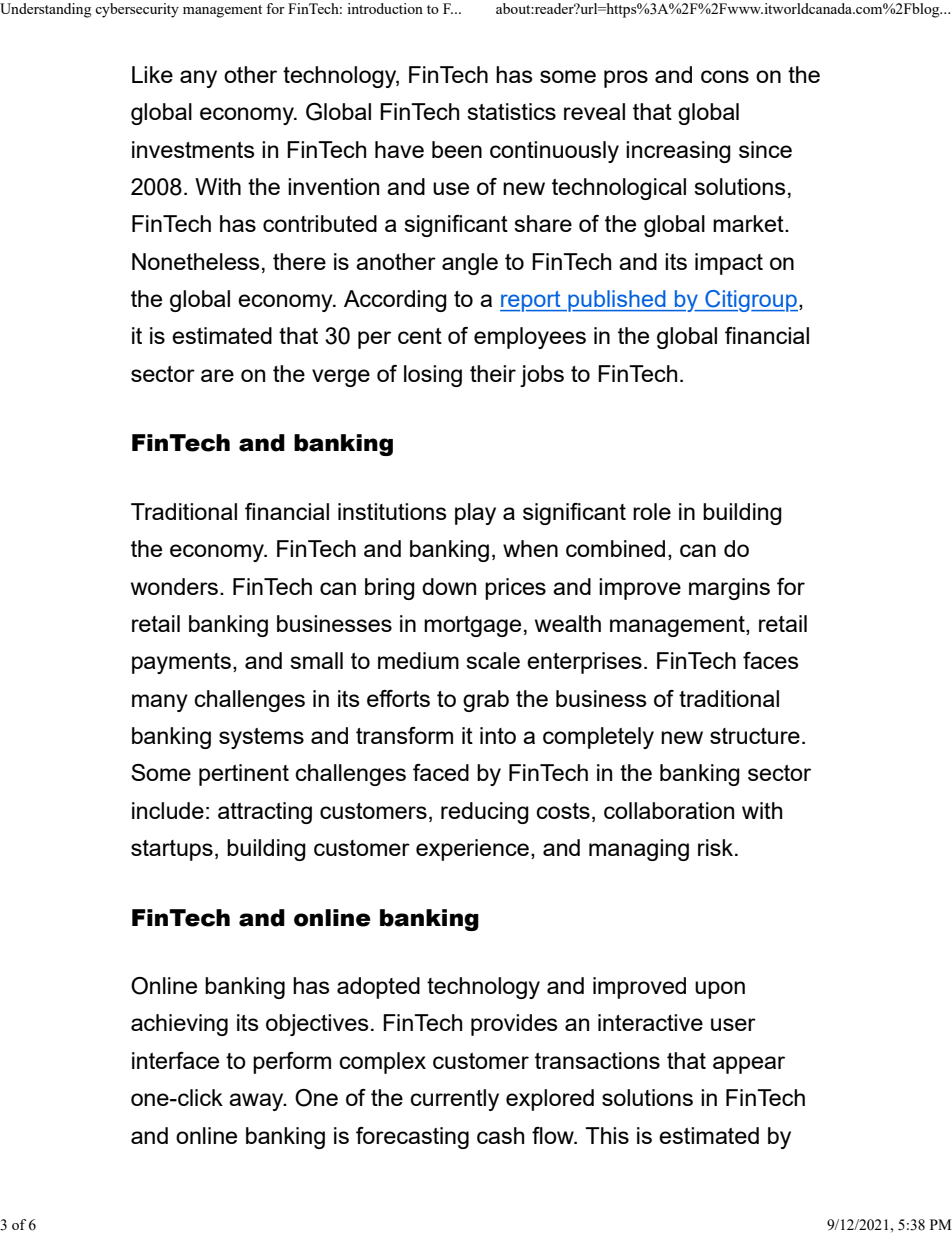 The width and height of the image is (952, 1233). Describe the element at coordinates (385, 8) in the image. I see `introduction` at that location.
